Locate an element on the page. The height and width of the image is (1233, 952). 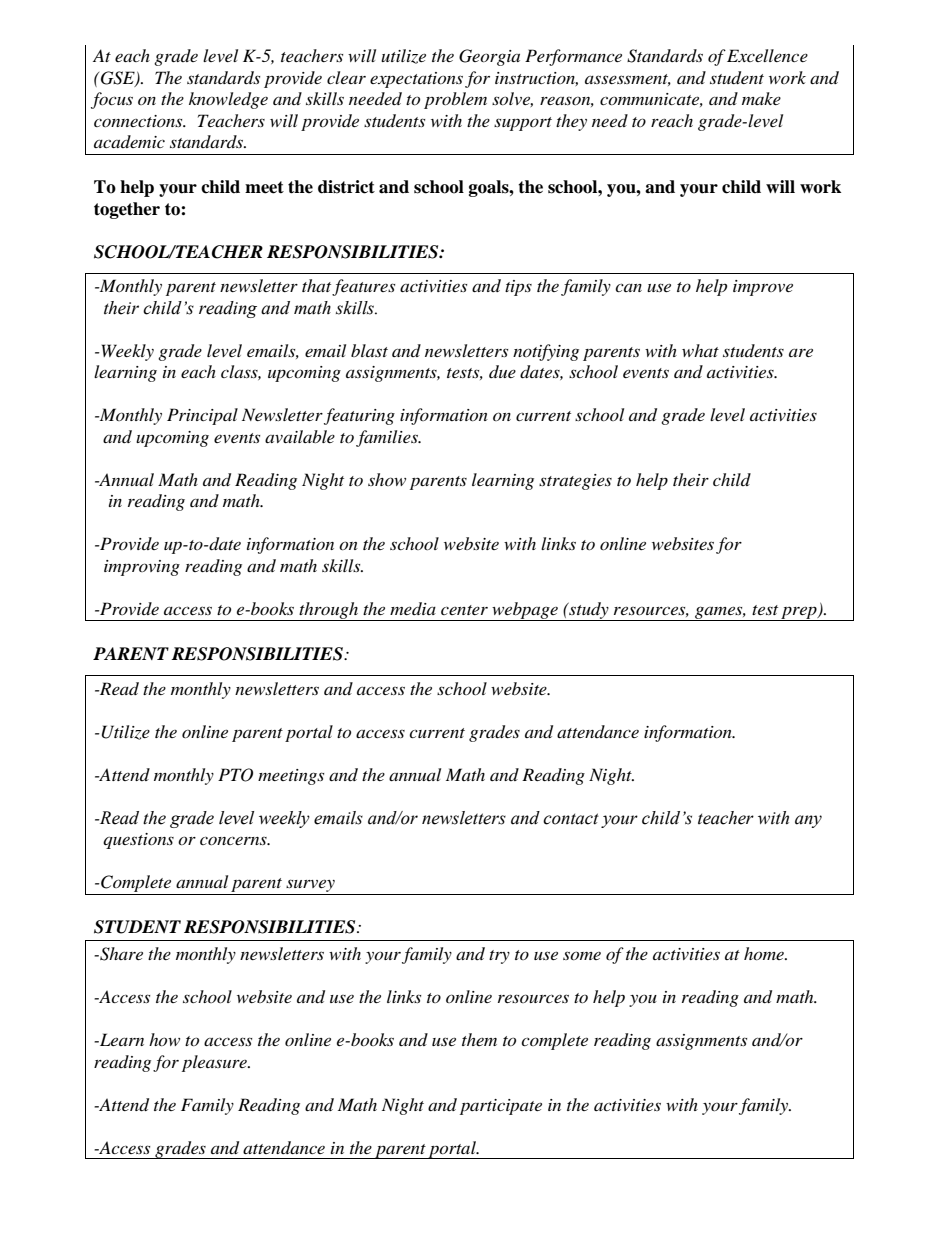
knowledge is located at coordinates (228, 100).
